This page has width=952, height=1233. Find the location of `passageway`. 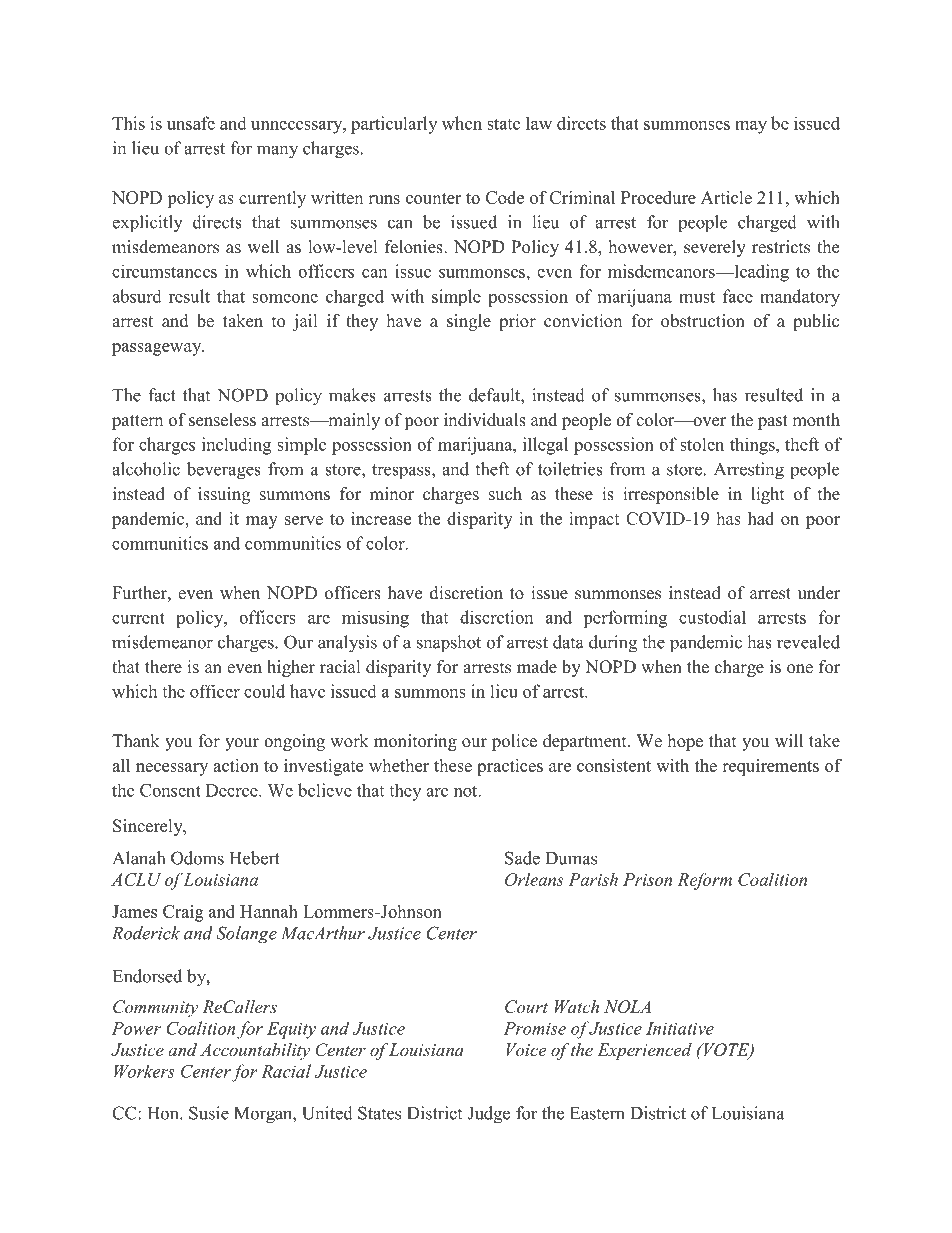

passageway is located at coordinates (158, 349).
